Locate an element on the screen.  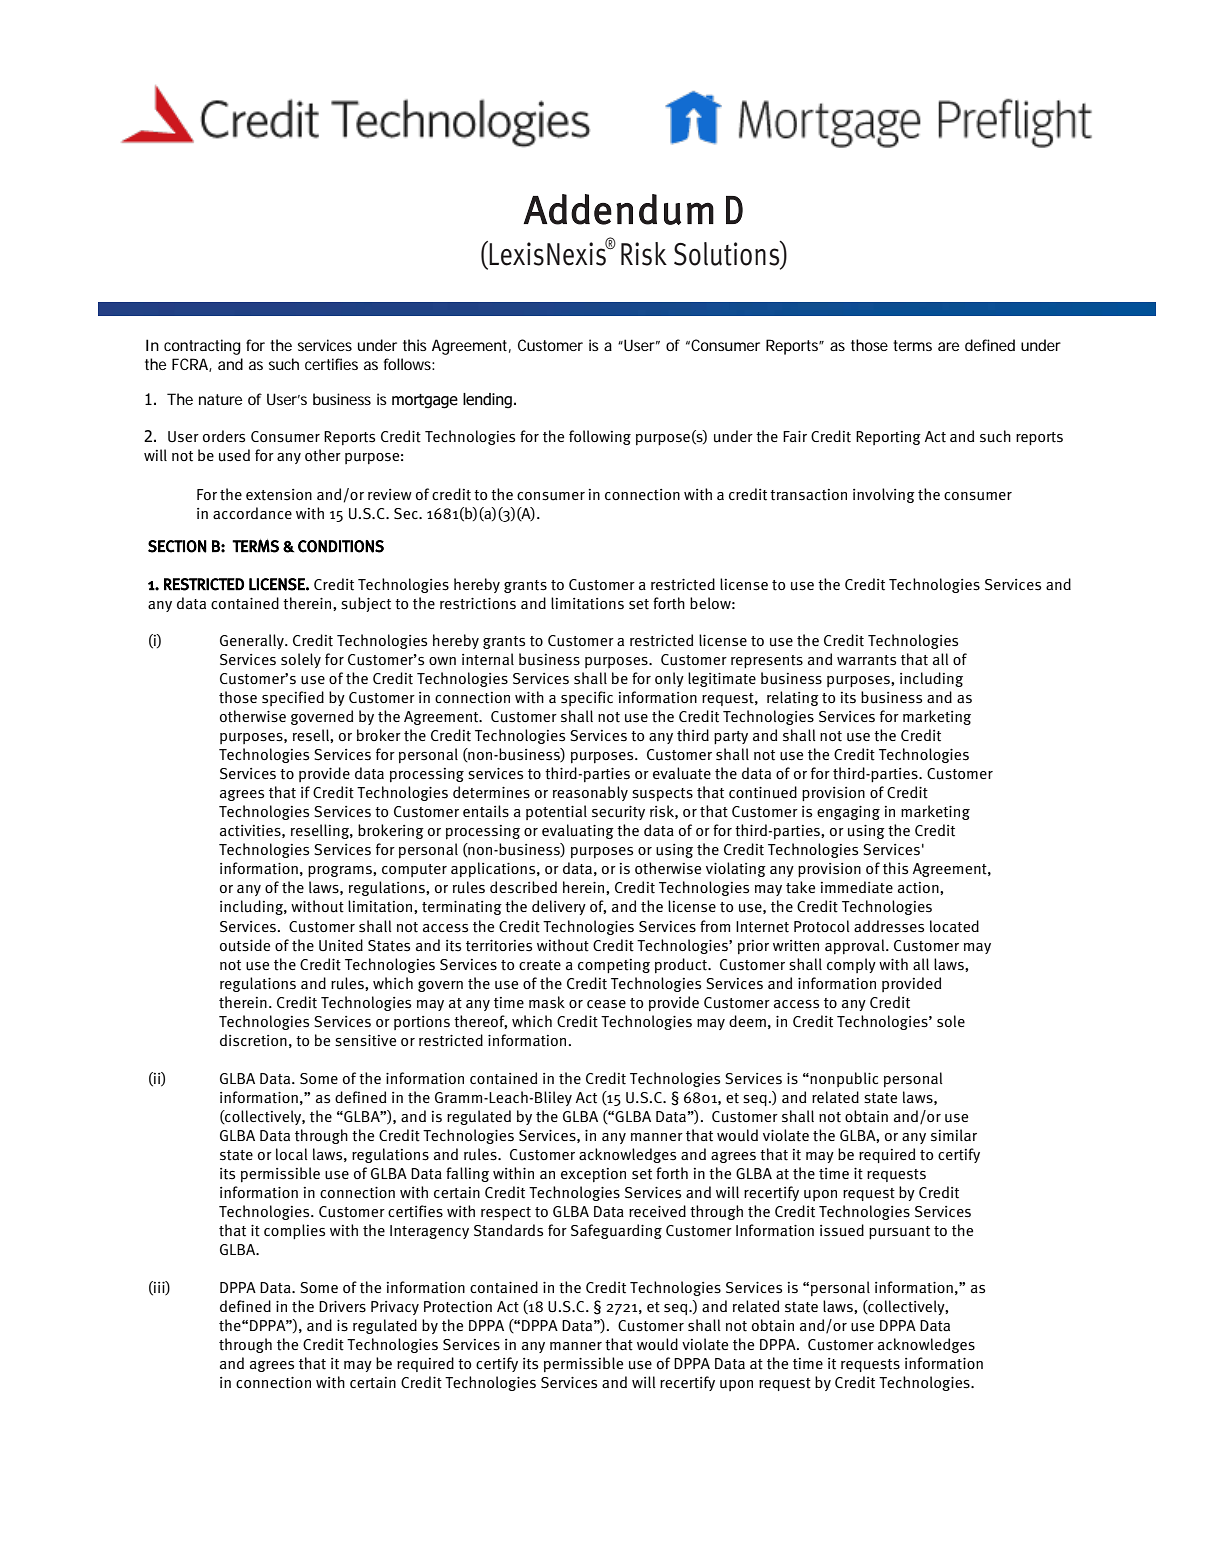
approval is located at coordinates (856, 946).
